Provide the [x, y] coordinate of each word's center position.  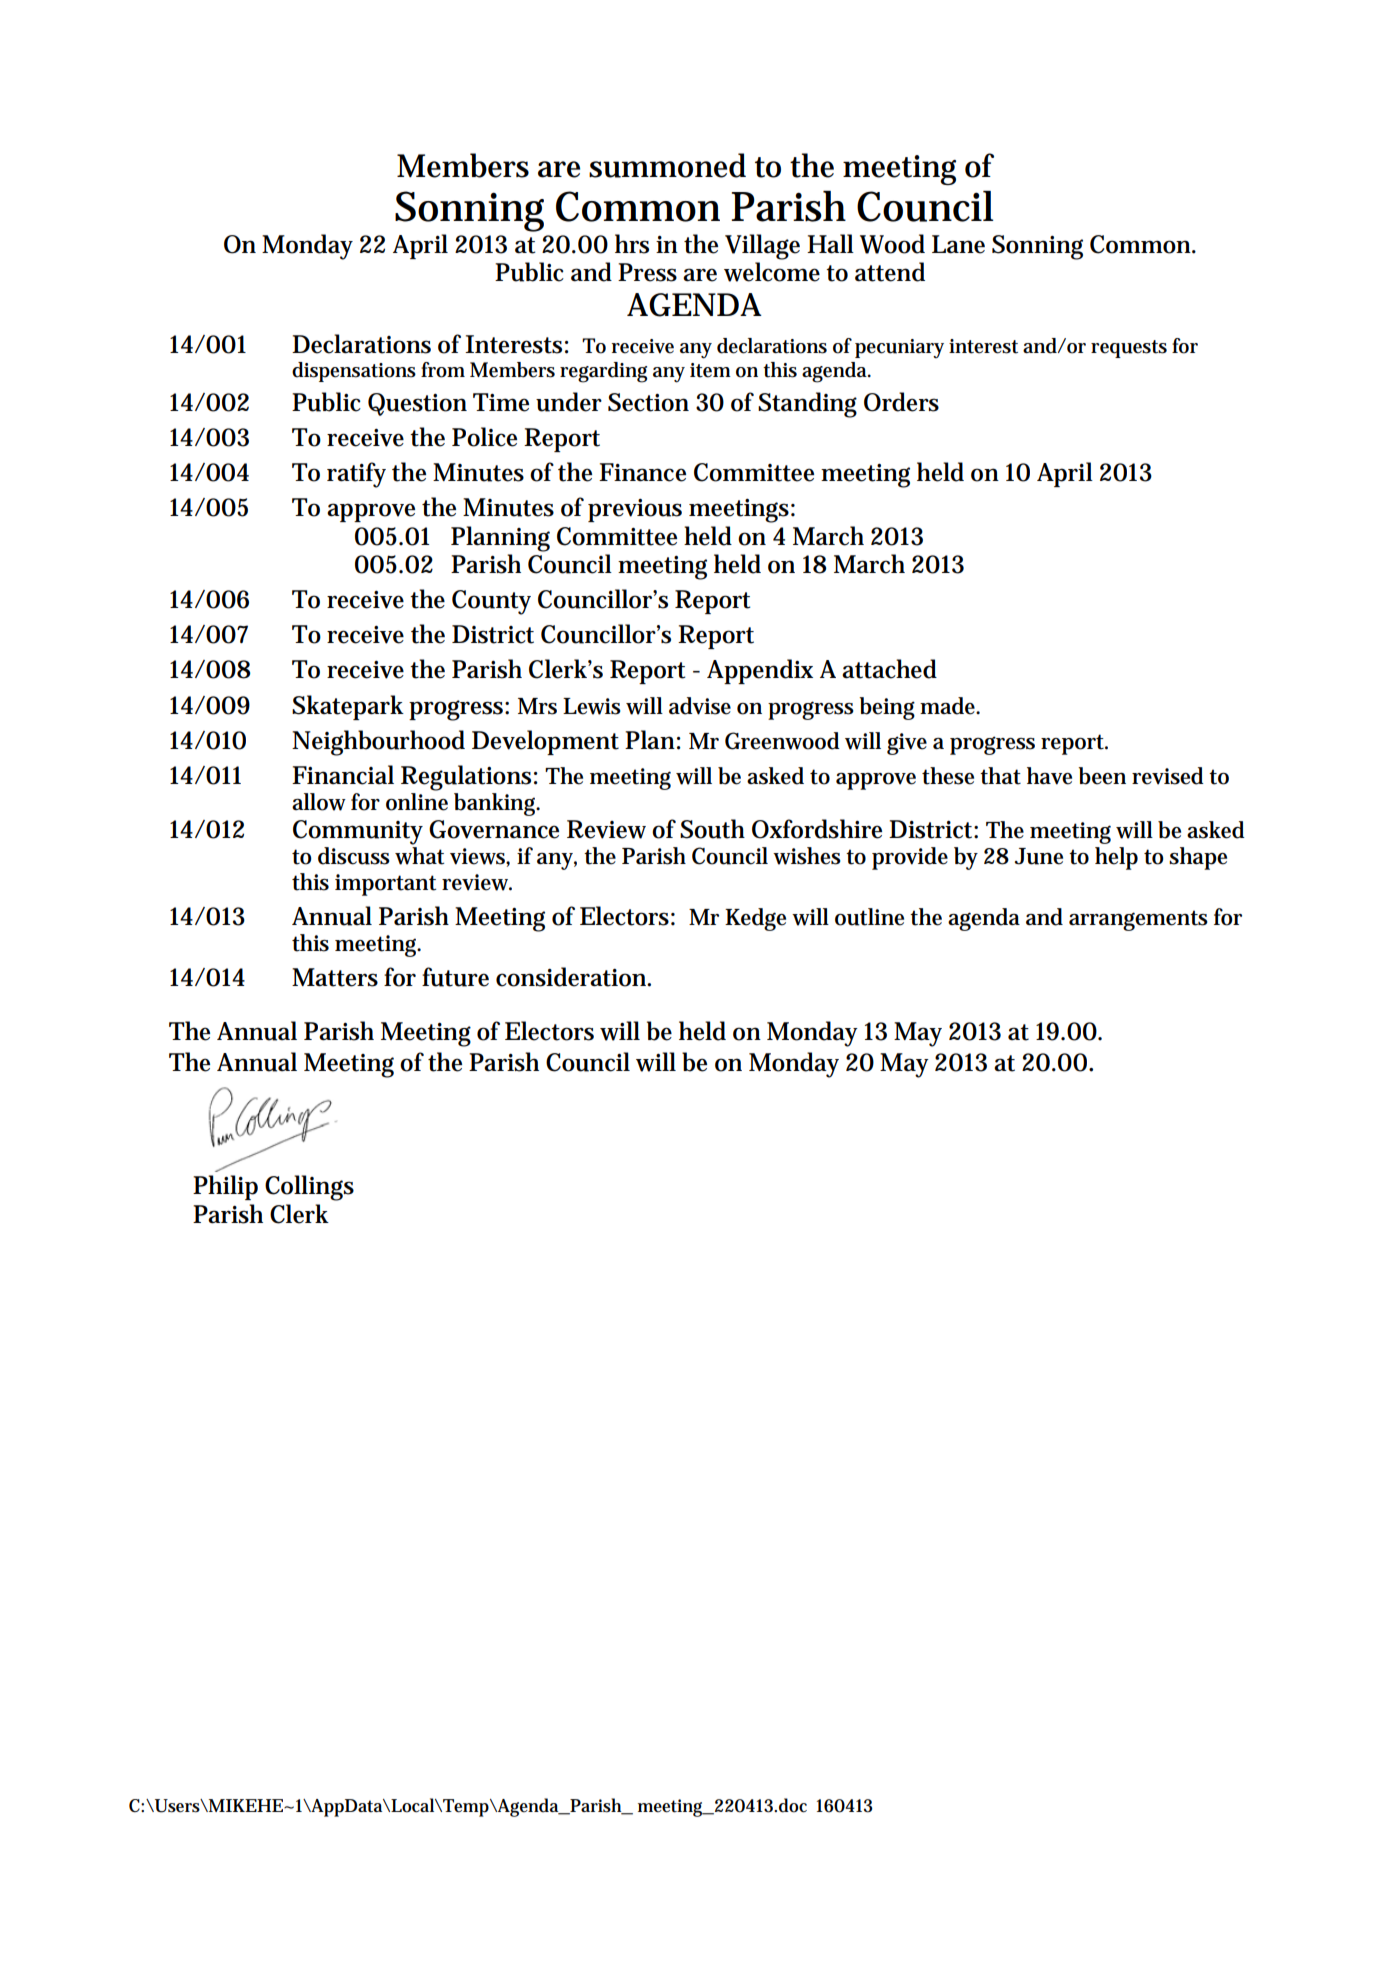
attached [889, 669]
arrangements [1138, 920]
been [1102, 776]
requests [1129, 349]
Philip [225, 1187]
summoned [667, 165]
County [491, 602]
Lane [958, 244]
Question [417, 404]
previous [635, 510]
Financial [343, 775]
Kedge [755, 919]
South [712, 829]
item [710, 370]
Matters [335, 977]
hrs [632, 244]
